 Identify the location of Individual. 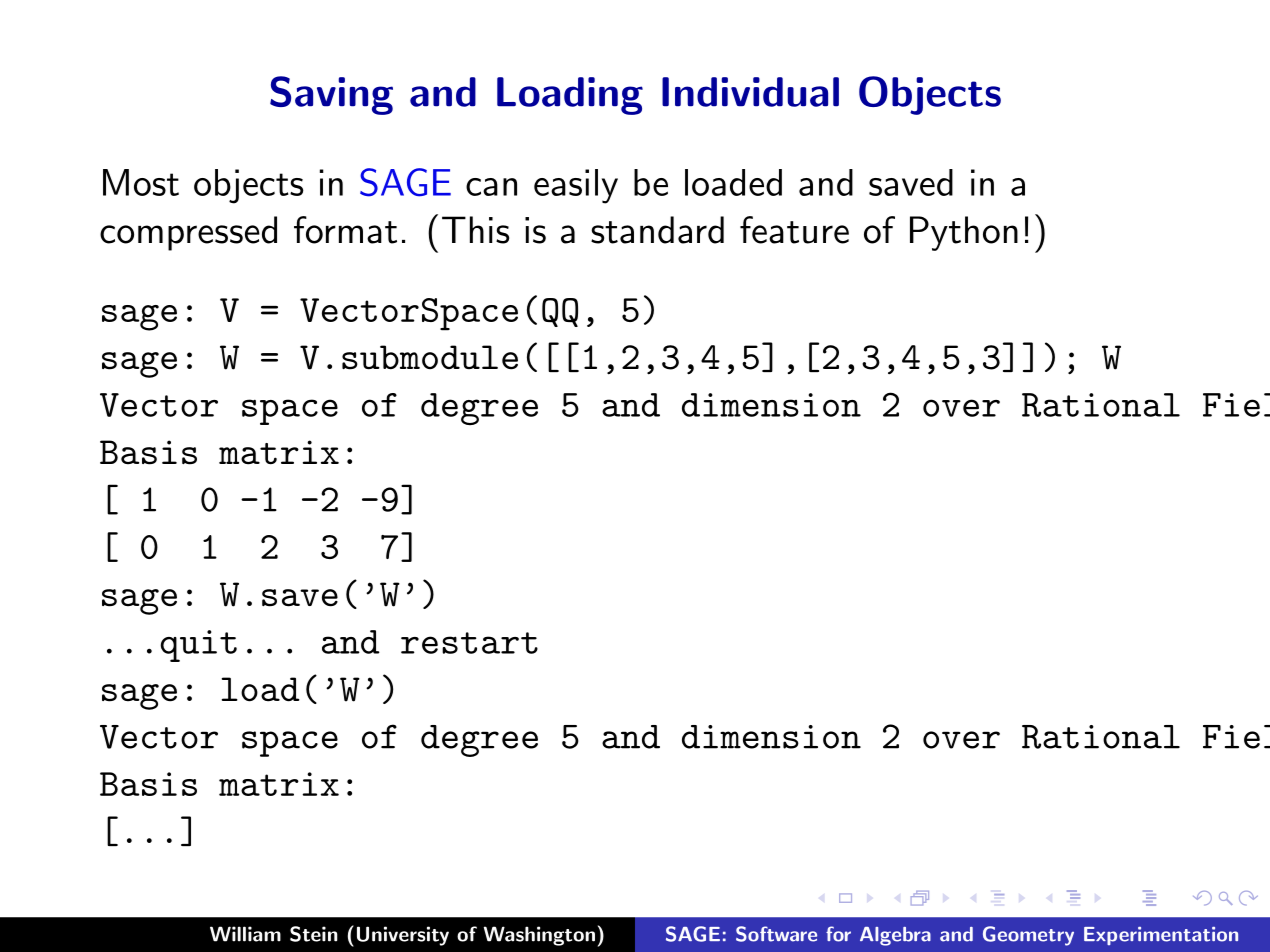
(750, 92).
